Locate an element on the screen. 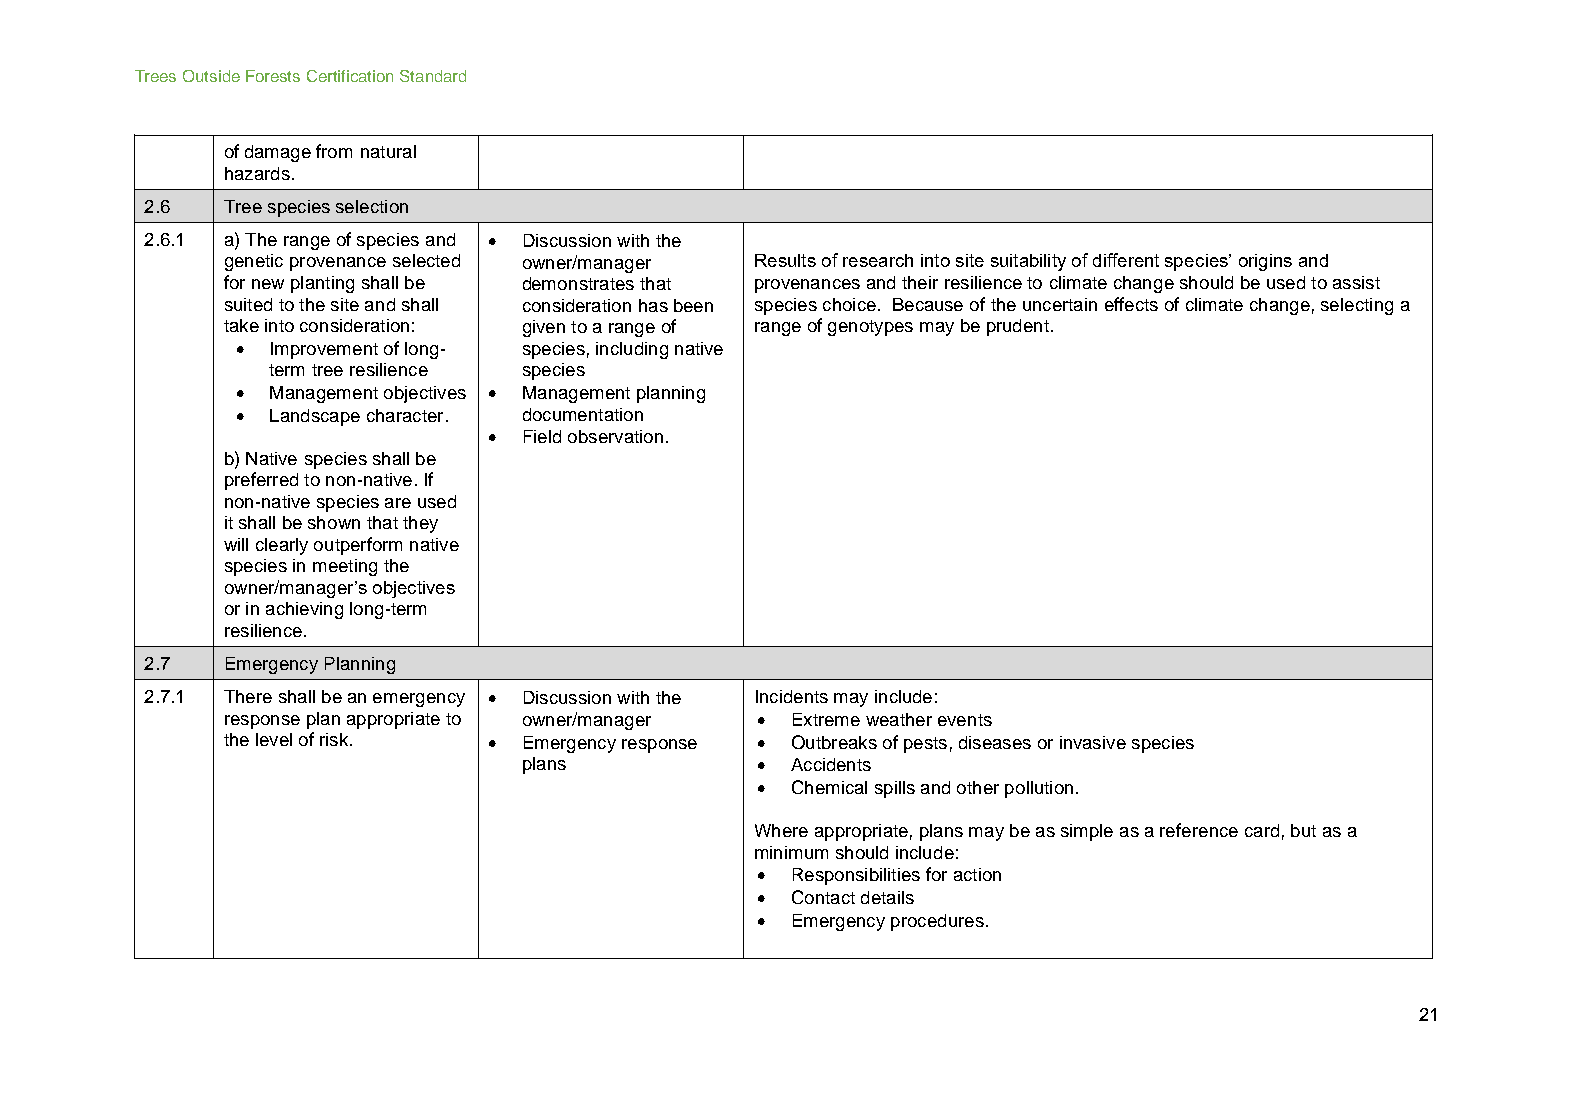 The width and height of the screenshot is (1574, 1113). are is located at coordinates (398, 503).
